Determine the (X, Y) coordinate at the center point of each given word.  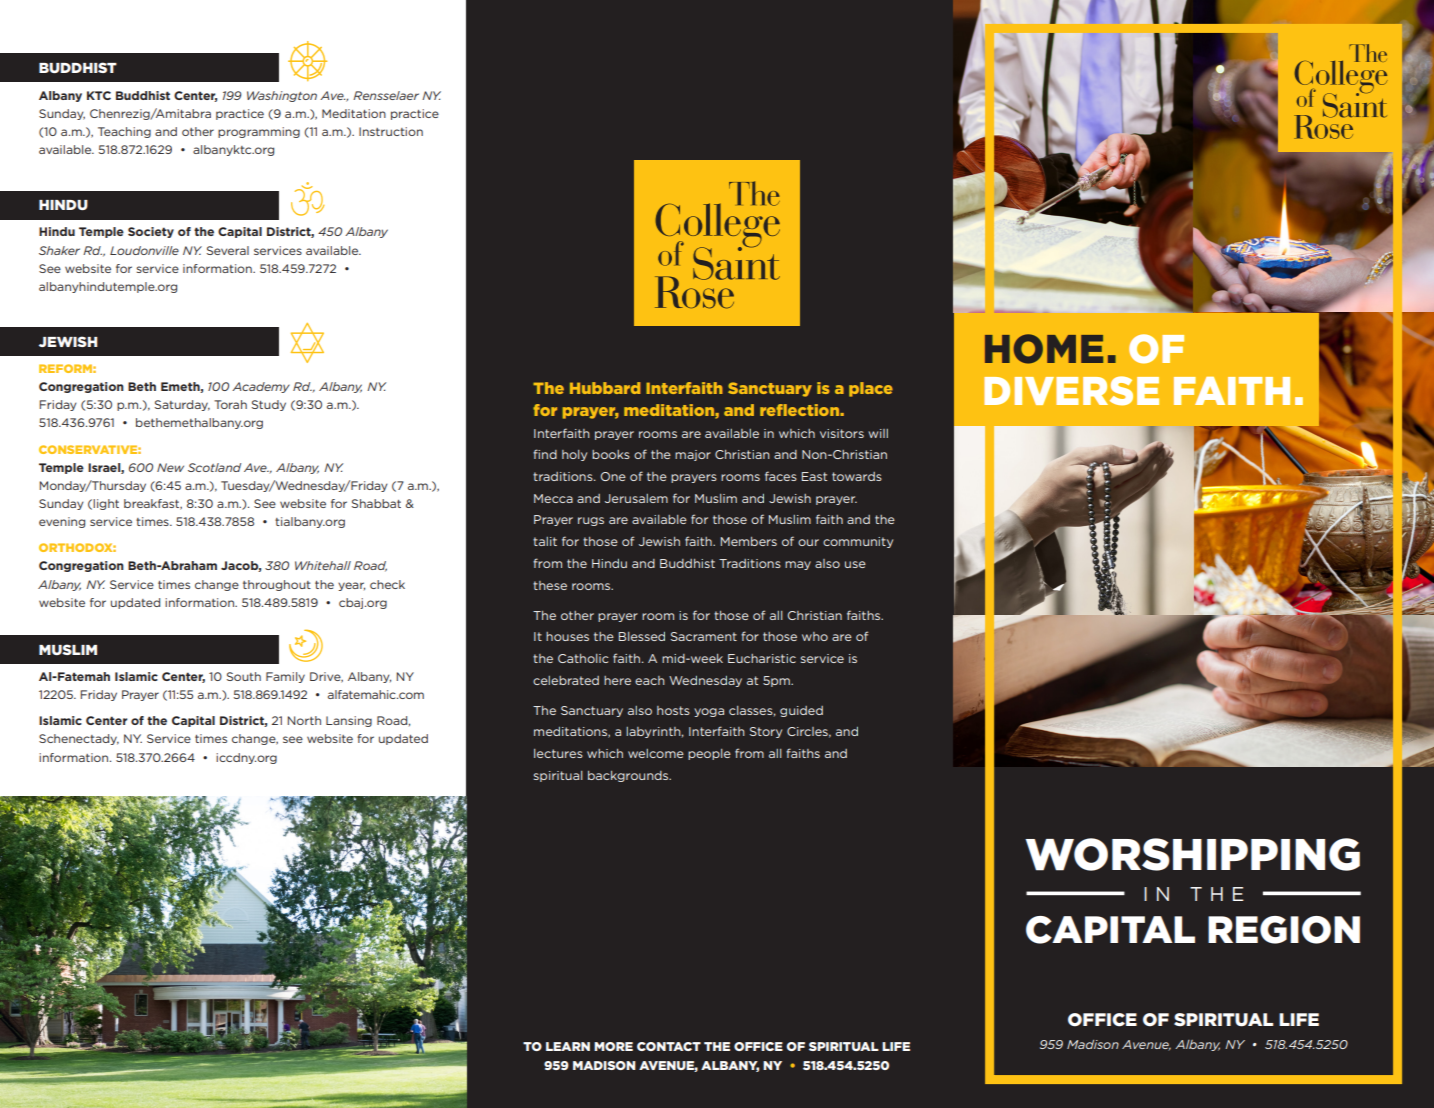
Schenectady (79, 739)
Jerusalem (636, 498)
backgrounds (629, 776)
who (815, 636)
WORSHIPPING (1192, 854)
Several (228, 250)
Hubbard (605, 388)
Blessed (642, 636)
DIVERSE (1071, 391)
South (244, 676)
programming (259, 132)
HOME (1044, 349)
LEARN (568, 1046)
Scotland (214, 467)
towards (857, 476)
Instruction (391, 131)
